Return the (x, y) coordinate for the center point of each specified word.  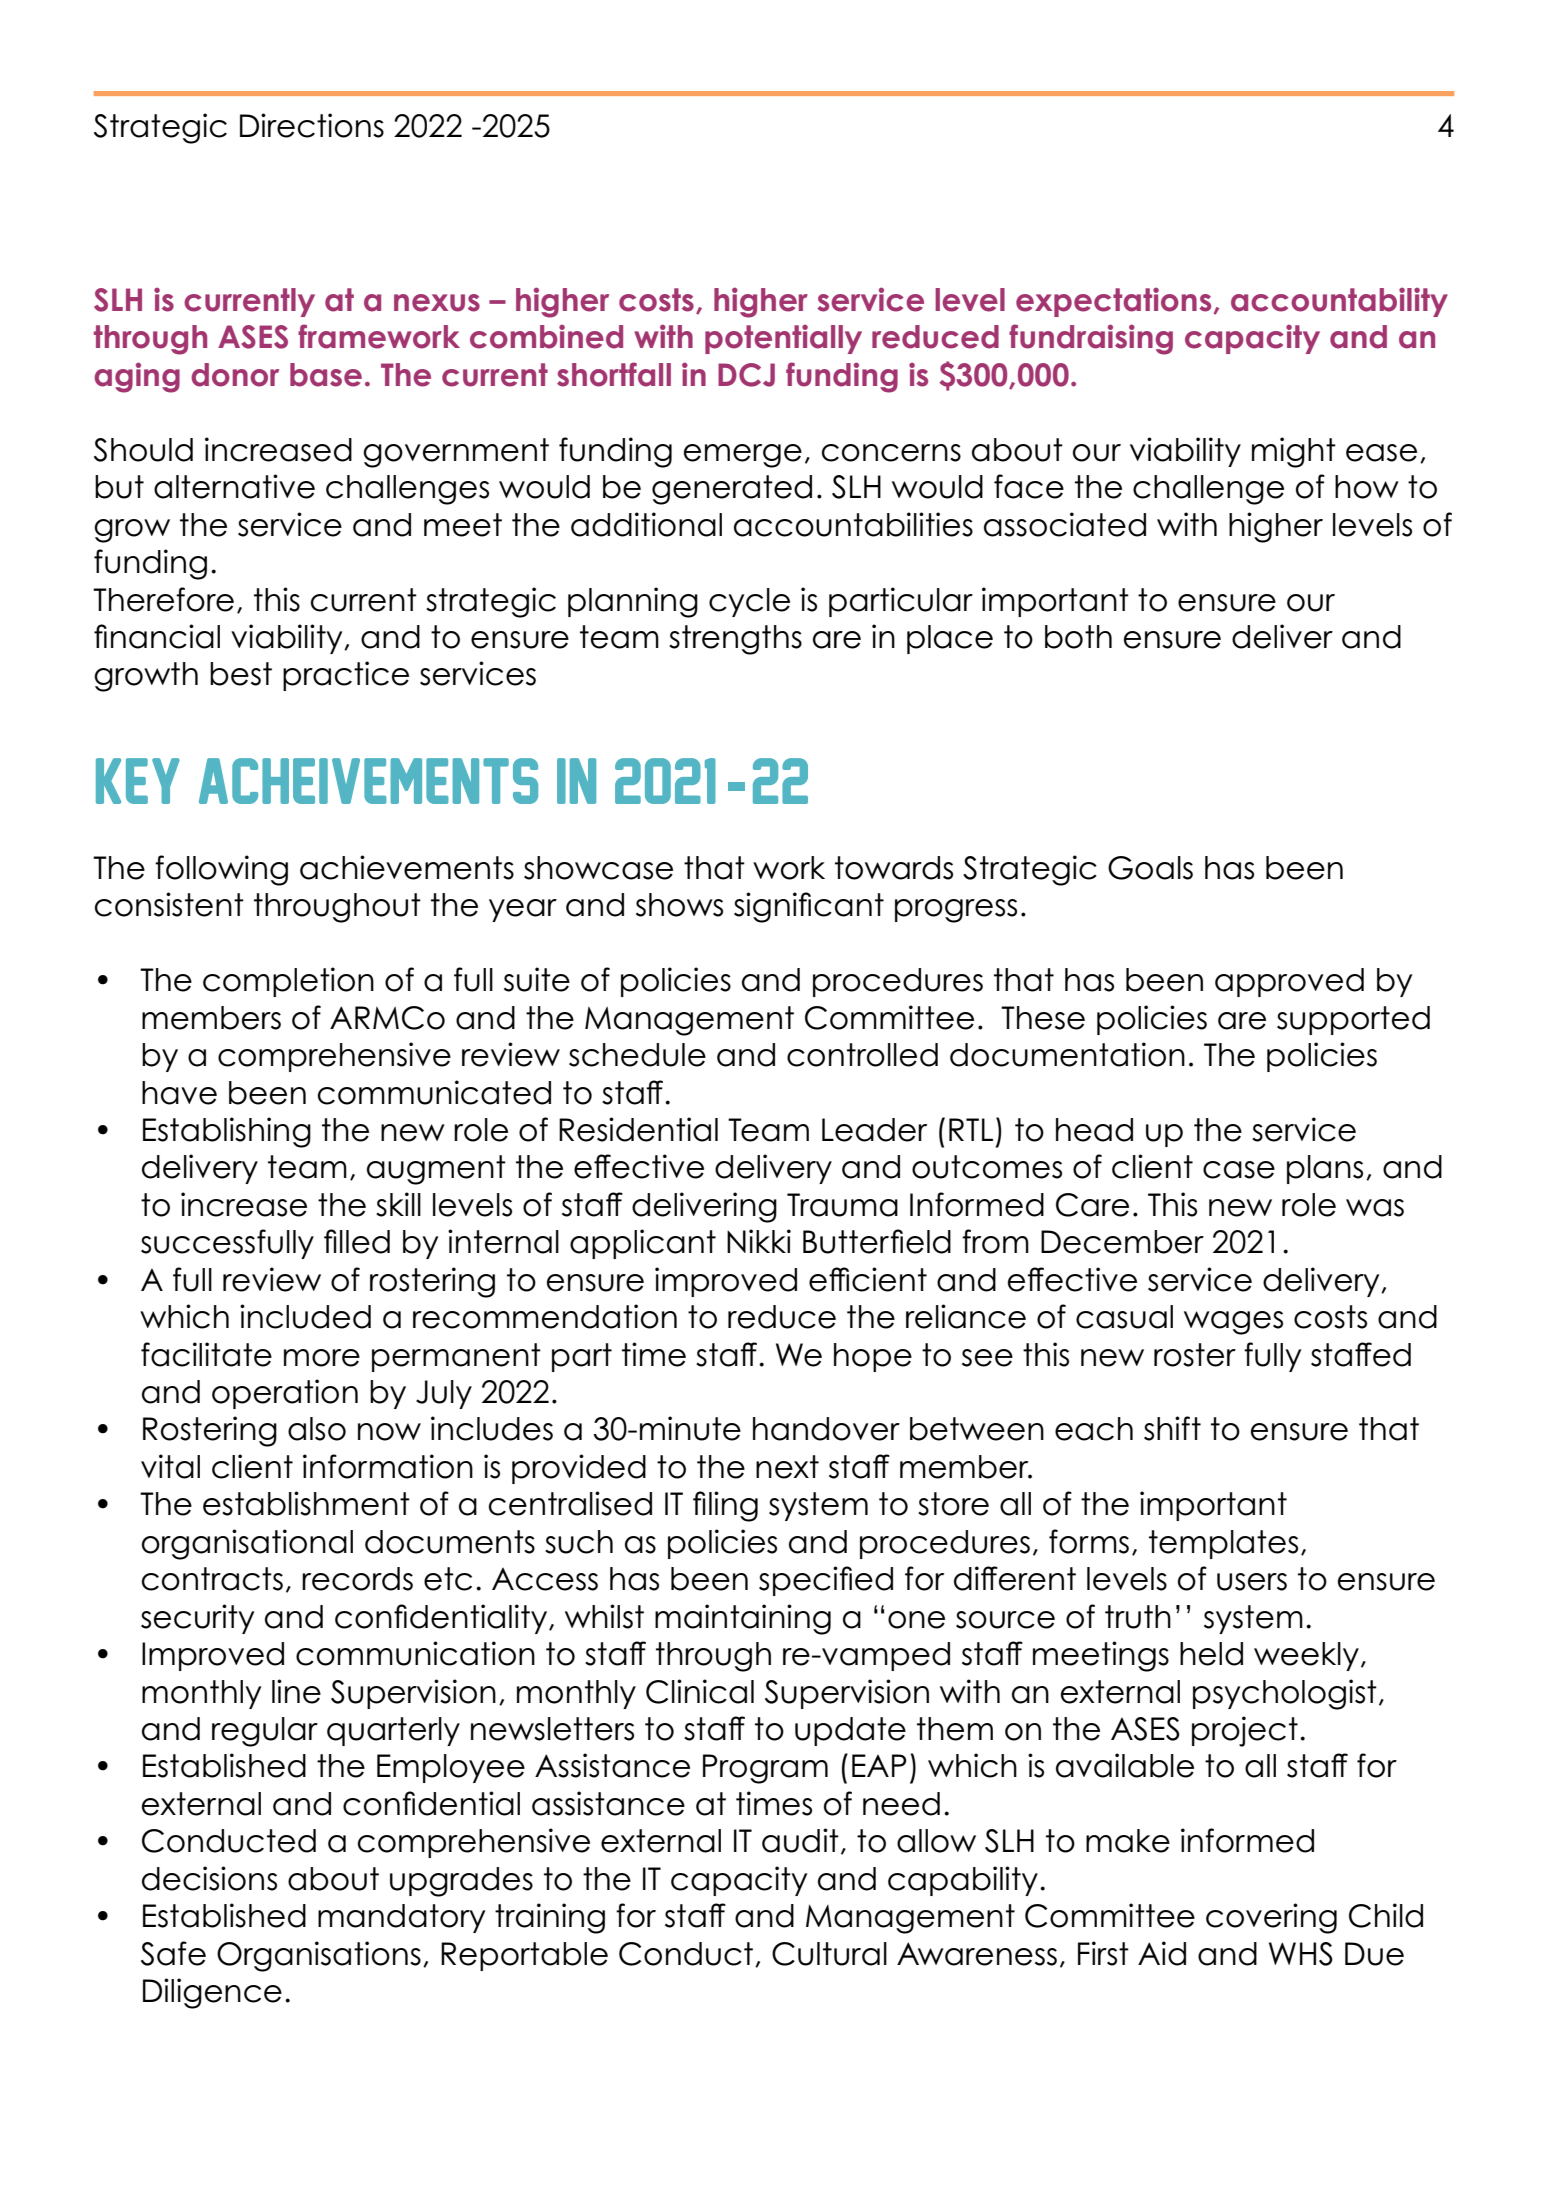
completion (288, 982)
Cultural (829, 1954)
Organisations (319, 1956)
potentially (783, 339)
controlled (862, 1055)
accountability (1339, 302)
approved (1289, 982)
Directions (312, 125)
